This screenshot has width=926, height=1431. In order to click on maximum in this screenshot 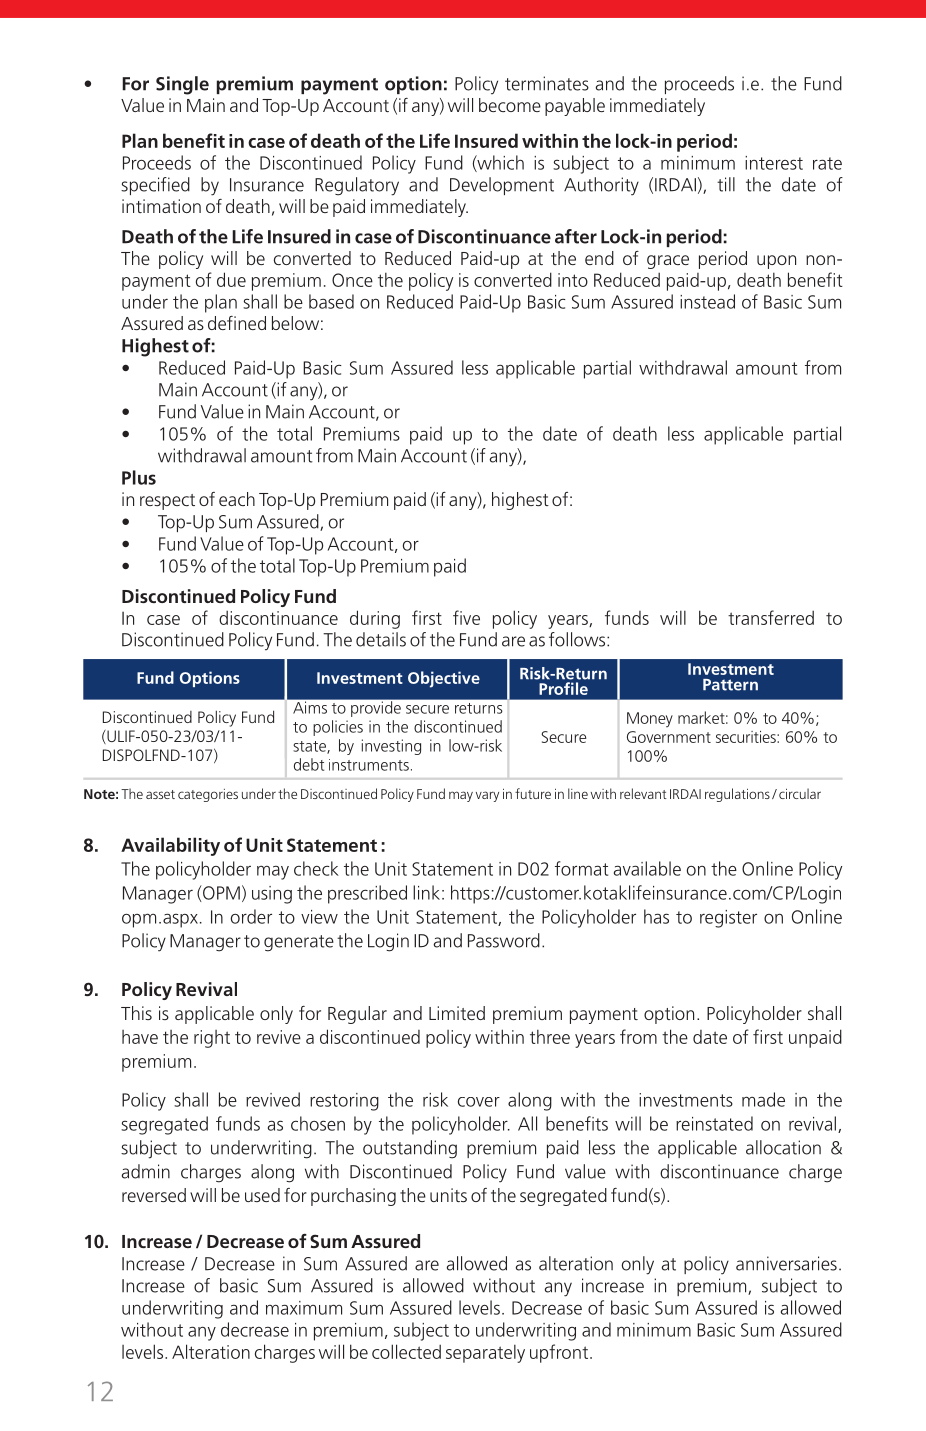, I will do `click(304, 1308)`.
